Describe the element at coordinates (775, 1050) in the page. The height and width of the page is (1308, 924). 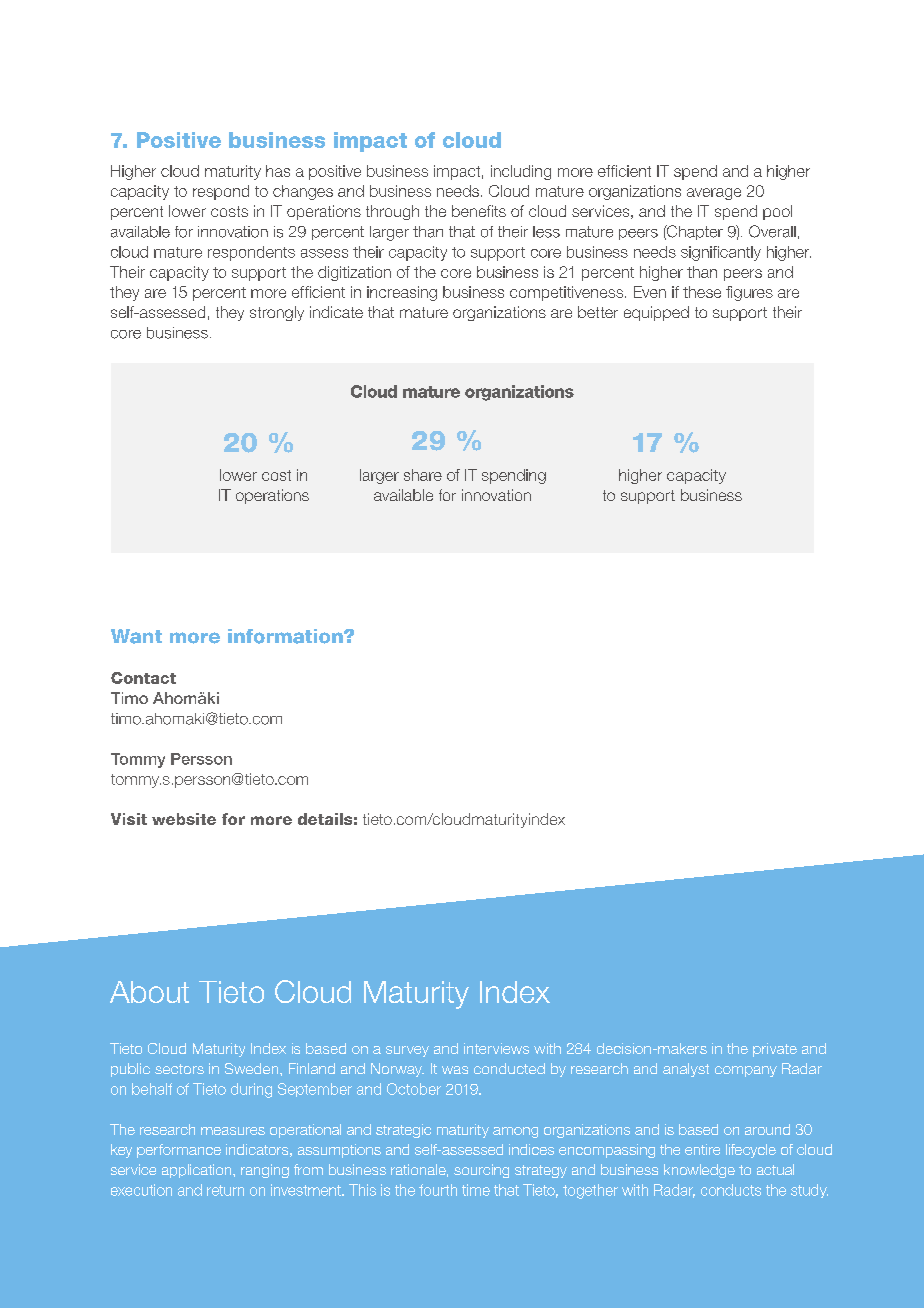
I see `private` at that location.
